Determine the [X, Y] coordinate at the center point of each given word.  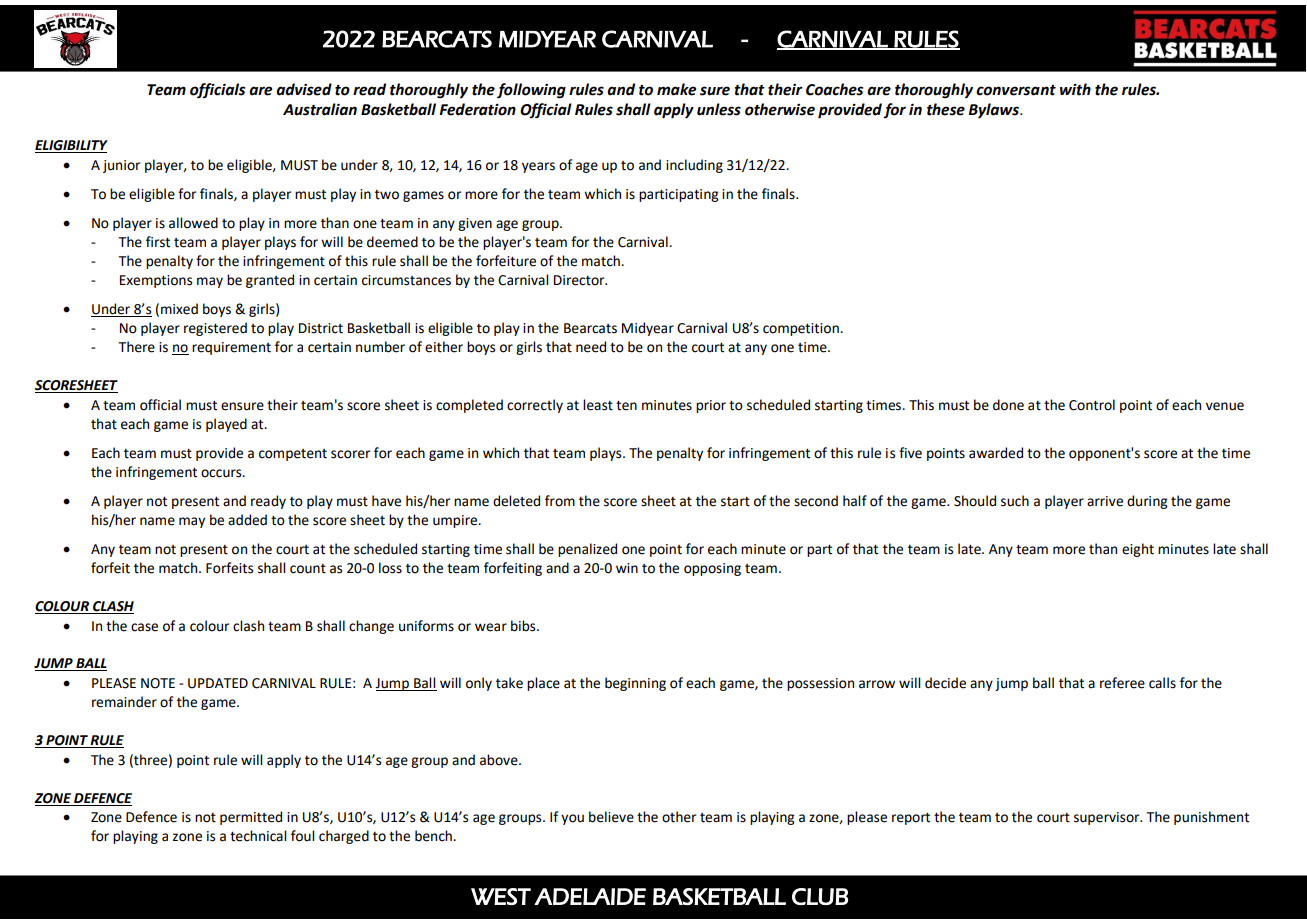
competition [802, 329]
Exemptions [156, 281]
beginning [635, 684]
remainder [124, 702]
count [308, 569]
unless [719, 109]
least [598, 405]
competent [293, 455]
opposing [712, 569]
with [1075, 89]
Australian [320, 109]
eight [1138, 550]
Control [1092, 405]
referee [1122, 683]
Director [580, 280]
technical [258, 836]
